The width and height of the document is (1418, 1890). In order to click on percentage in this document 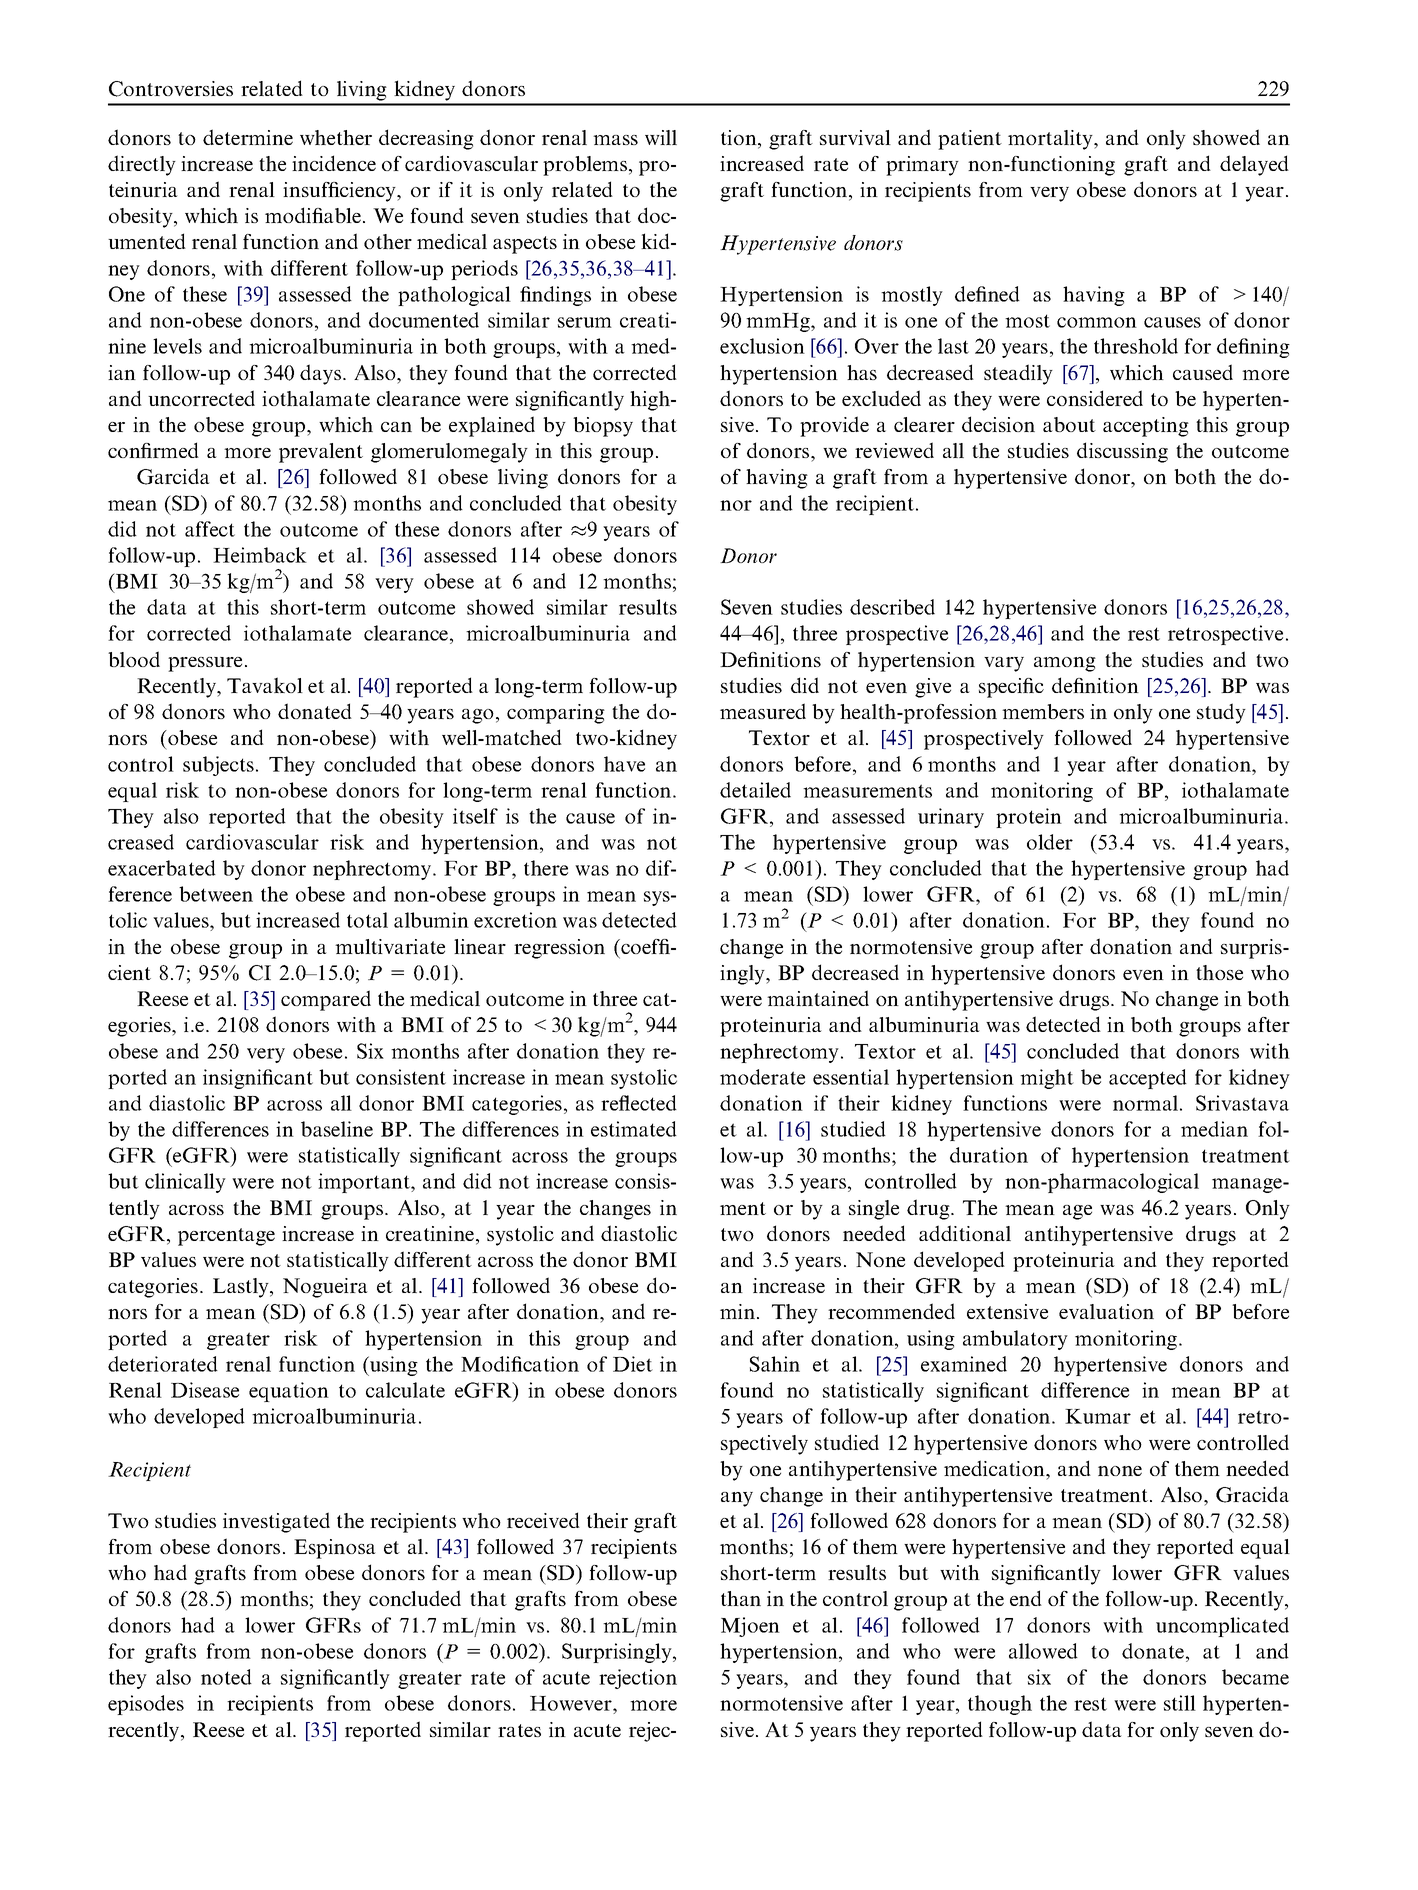, I will do `click(226, 1237)`.
